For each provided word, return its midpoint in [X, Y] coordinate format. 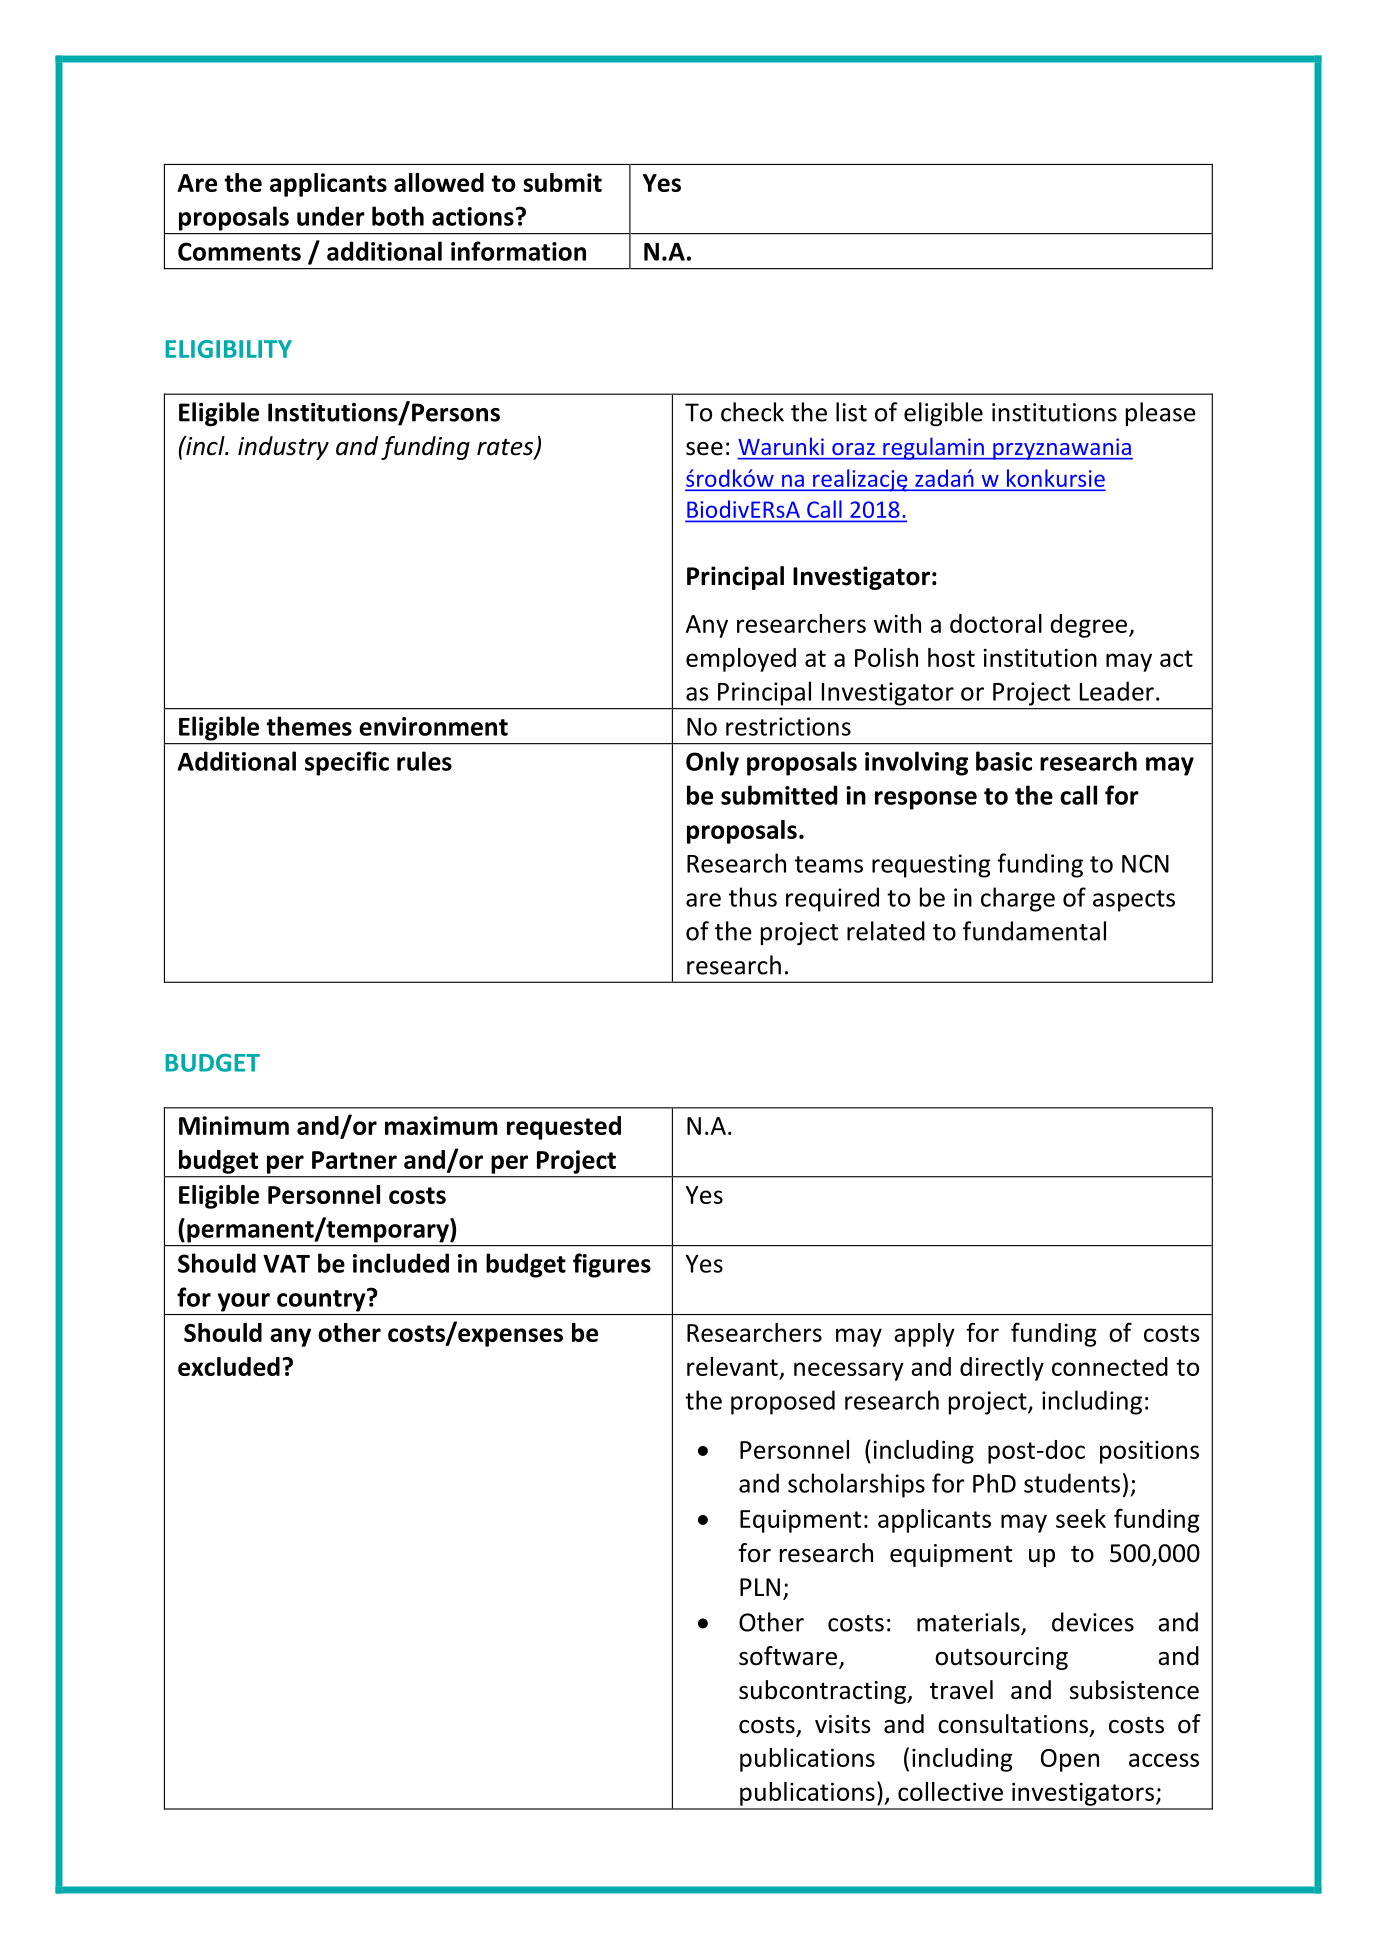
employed [741, 660]
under [331, 216]
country [322, 1300]
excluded [229, 1366]
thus [753, 897]
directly [1002, 1369]
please [1161, 414]
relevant [732, 1366]
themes [309, 726]
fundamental [1034, 931]
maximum [441, 1125]
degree [1090, 626]
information [518, 251]
